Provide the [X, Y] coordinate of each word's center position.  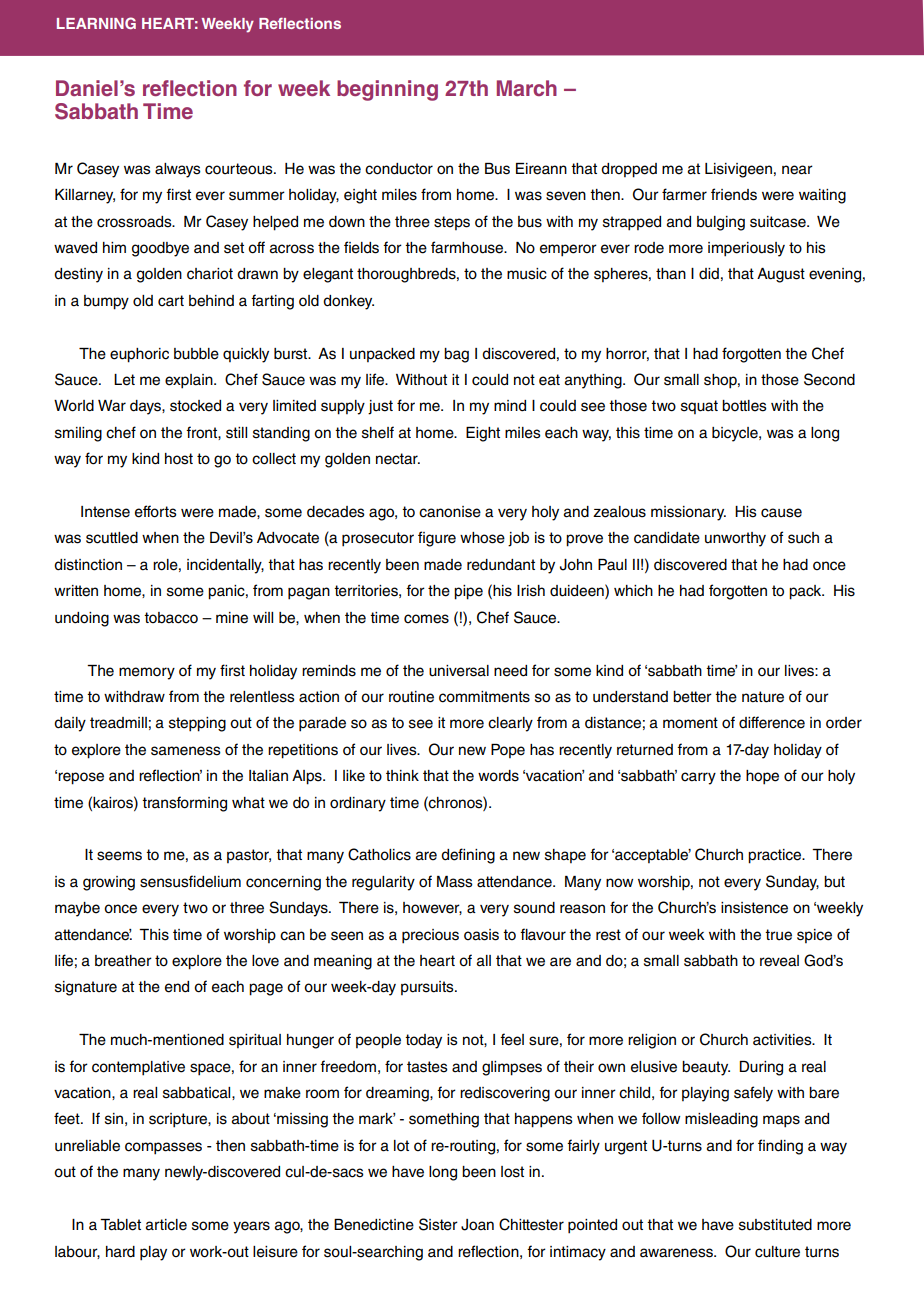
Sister [438, 1224]
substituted [775, 1225]
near [797, 170]
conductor [399, 169]
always [178, 170]
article [166, 1225]
